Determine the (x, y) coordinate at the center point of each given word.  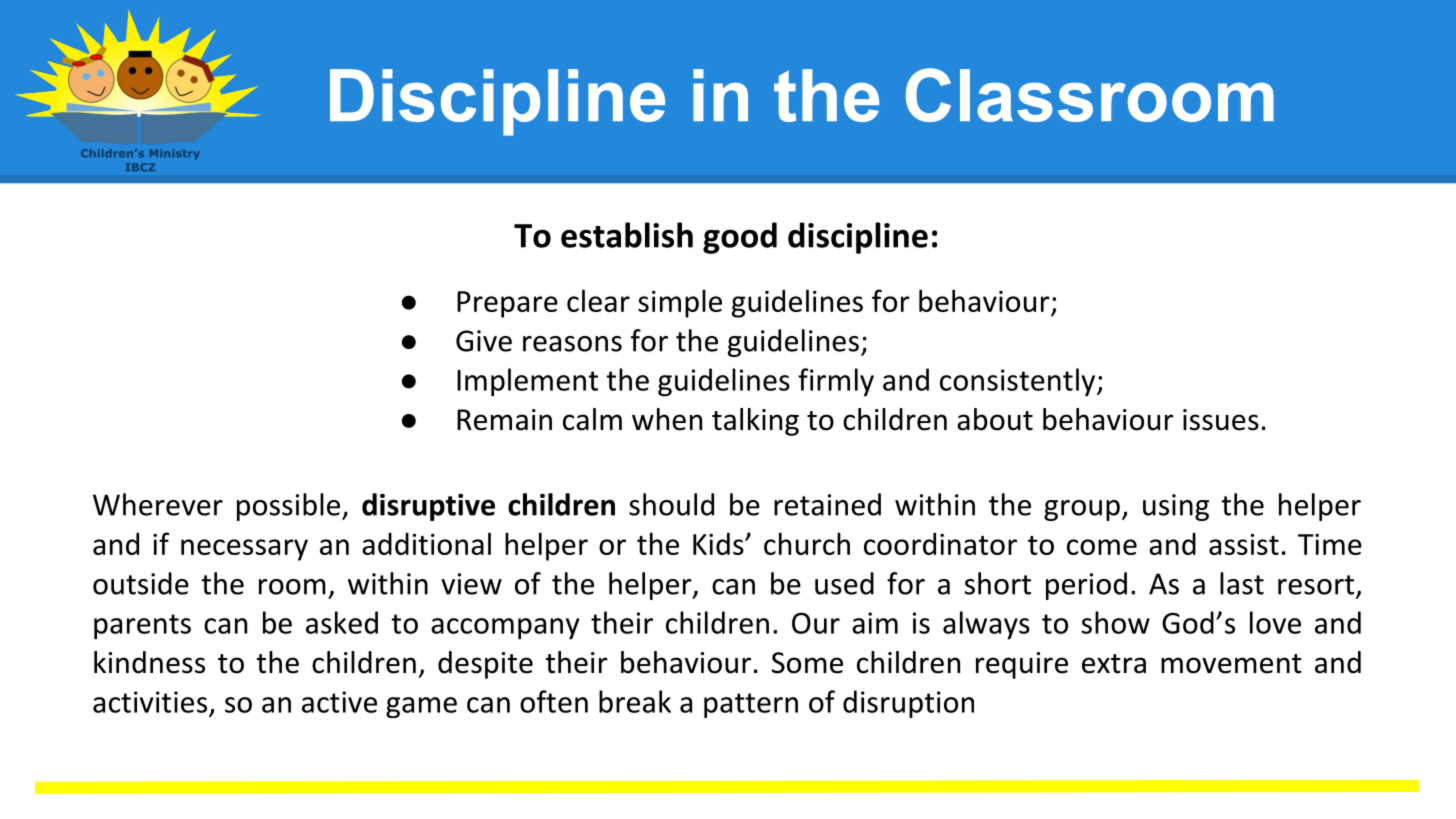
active (339, 702)
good (740, 238)
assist (1244, 544)
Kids (719, 544)
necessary (244, 550)
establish (627, 235)
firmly (836, 382)
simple (680, 303)
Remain (504, 420)
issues (1221, 420)
